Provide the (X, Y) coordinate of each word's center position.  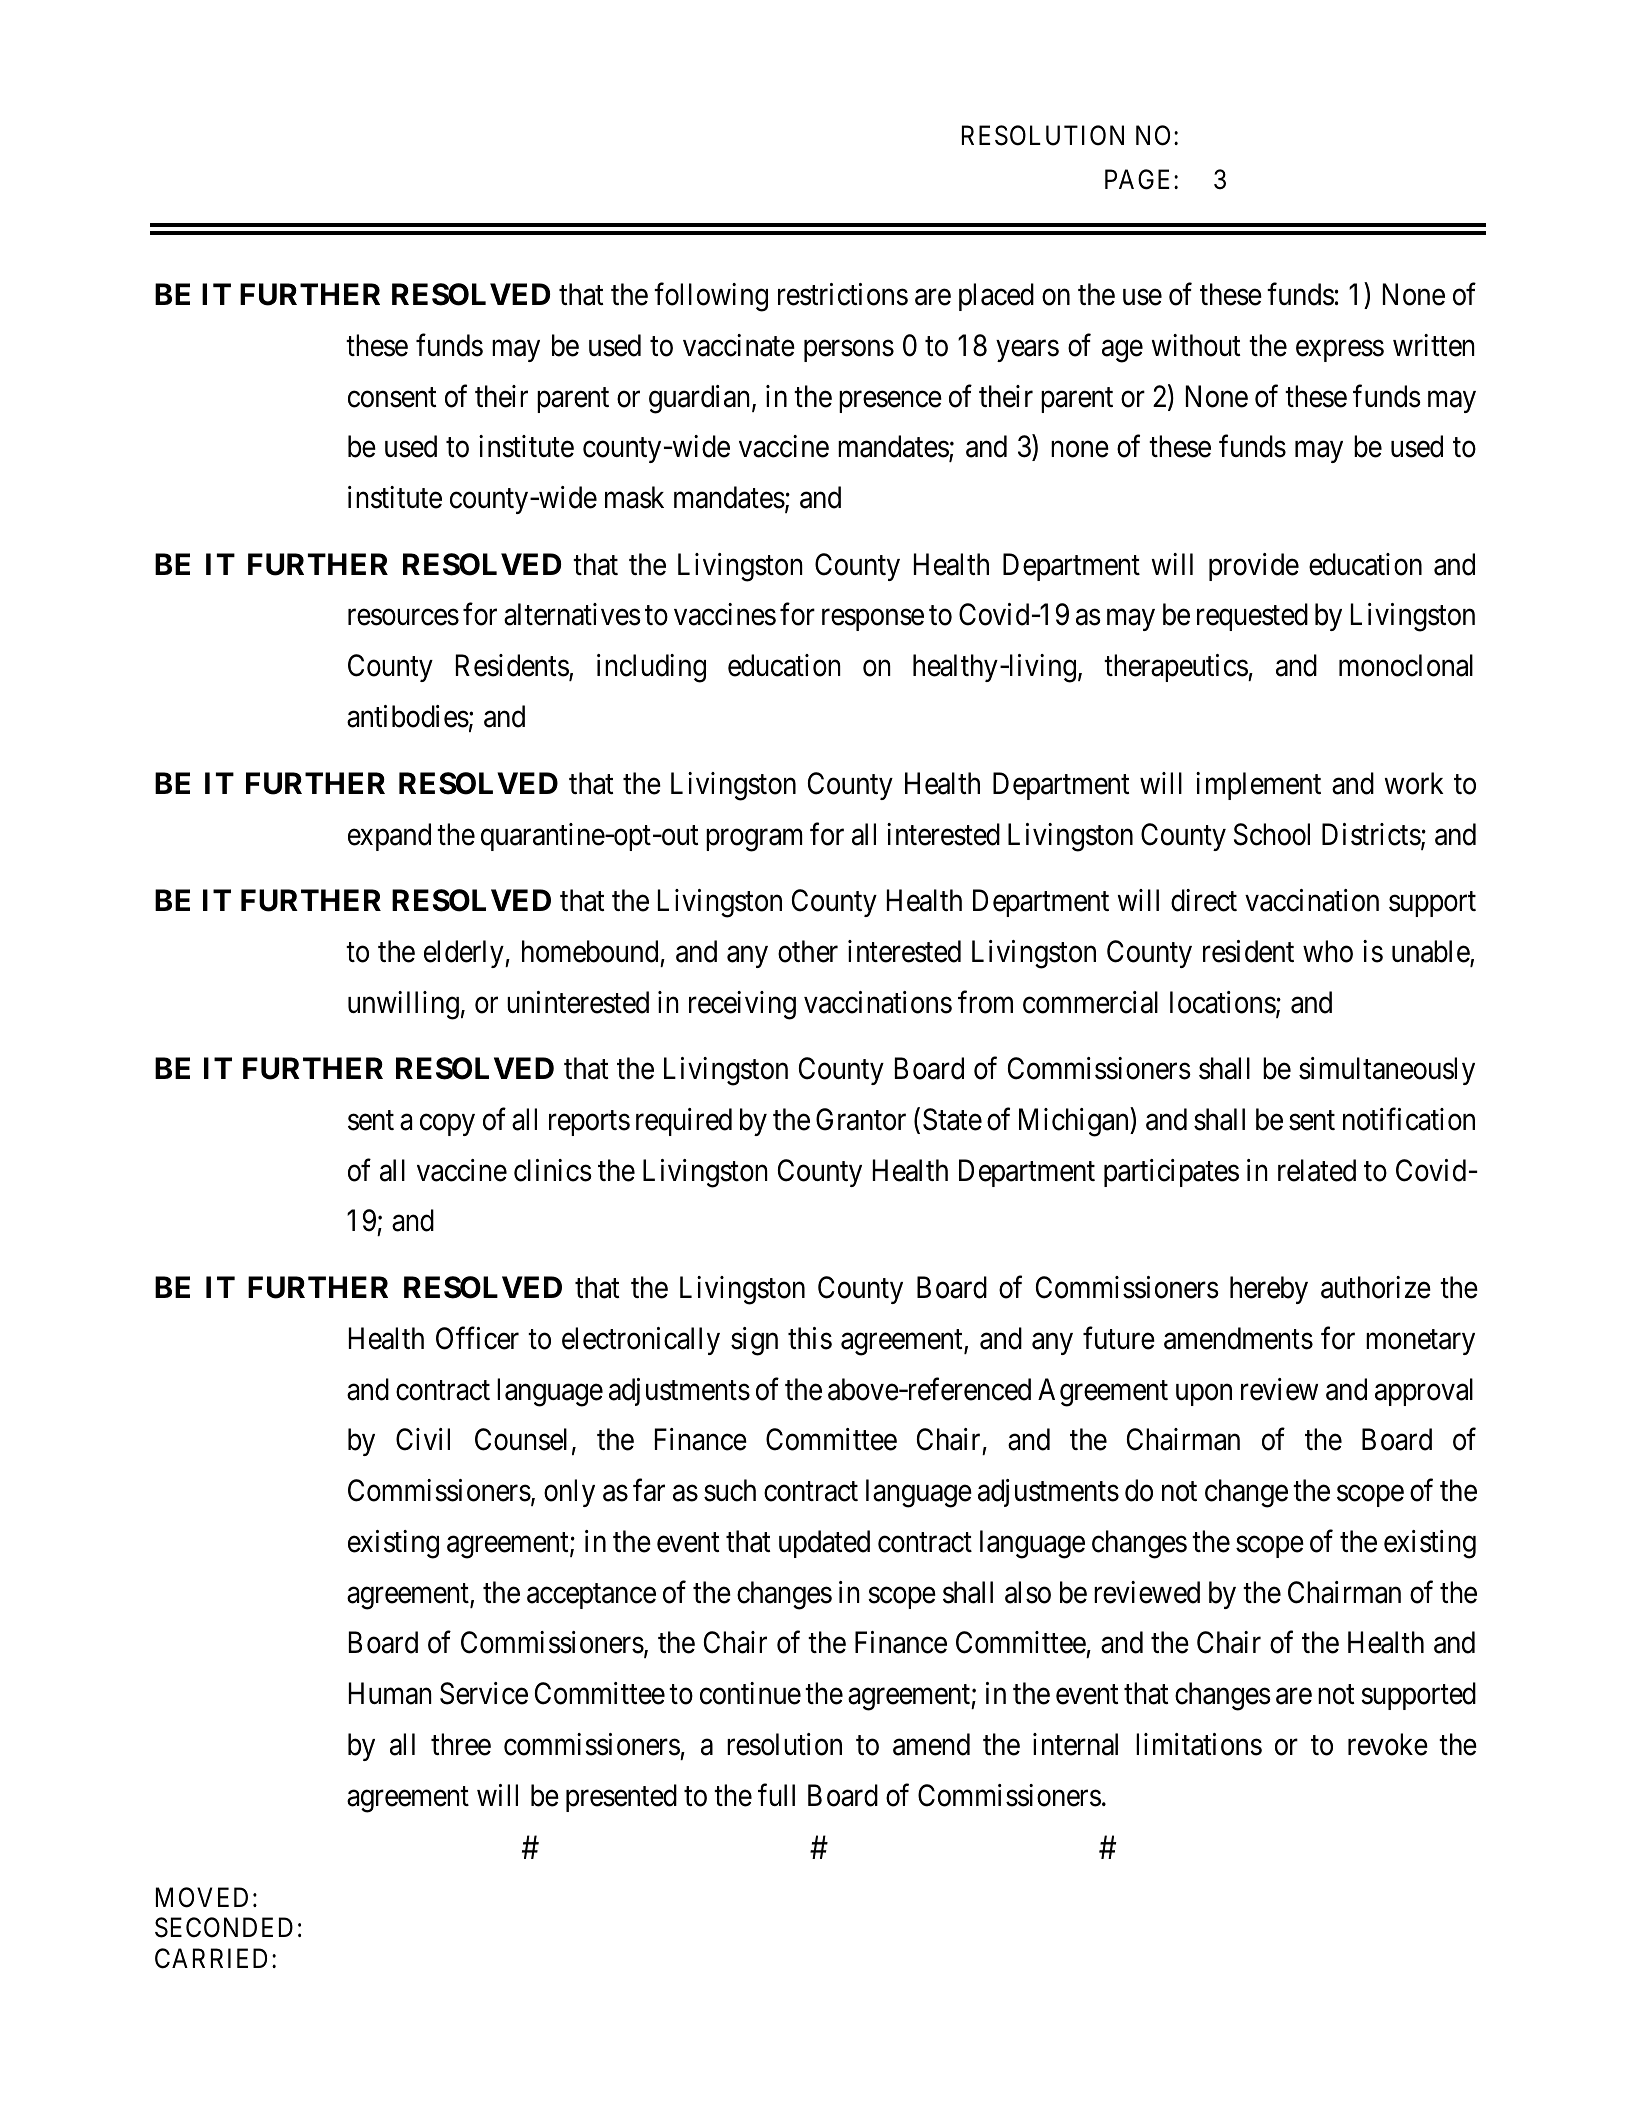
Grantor (861, 1119)
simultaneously (1387, 1071)
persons (849, 351)
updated (824, 1544)
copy (447, 1125)
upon (1204, 1395)
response (873, 620)
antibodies (408, 716)
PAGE (1140, 179)
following (711, 297)
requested (1252, 617)
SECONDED (224, 1927)
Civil (423, 1439)
